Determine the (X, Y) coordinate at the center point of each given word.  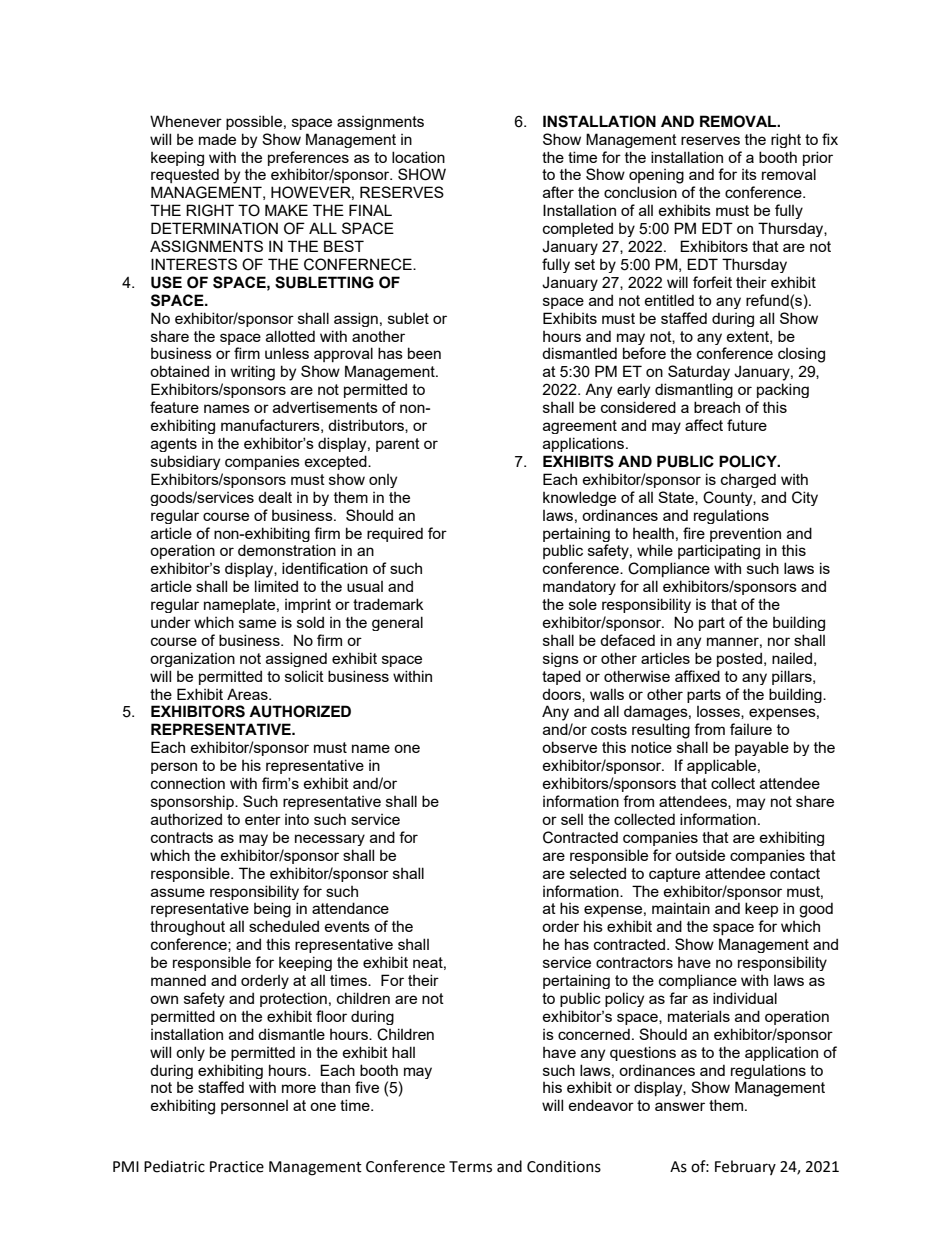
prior (818, 158)
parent (398, 445)
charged (748, 480)
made (217, 139)
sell (572, 819)
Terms (470, 1167)
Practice (237, 1167)
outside (700, 855)
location (418, 157)
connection (188, 783)
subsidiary (185, 462)
